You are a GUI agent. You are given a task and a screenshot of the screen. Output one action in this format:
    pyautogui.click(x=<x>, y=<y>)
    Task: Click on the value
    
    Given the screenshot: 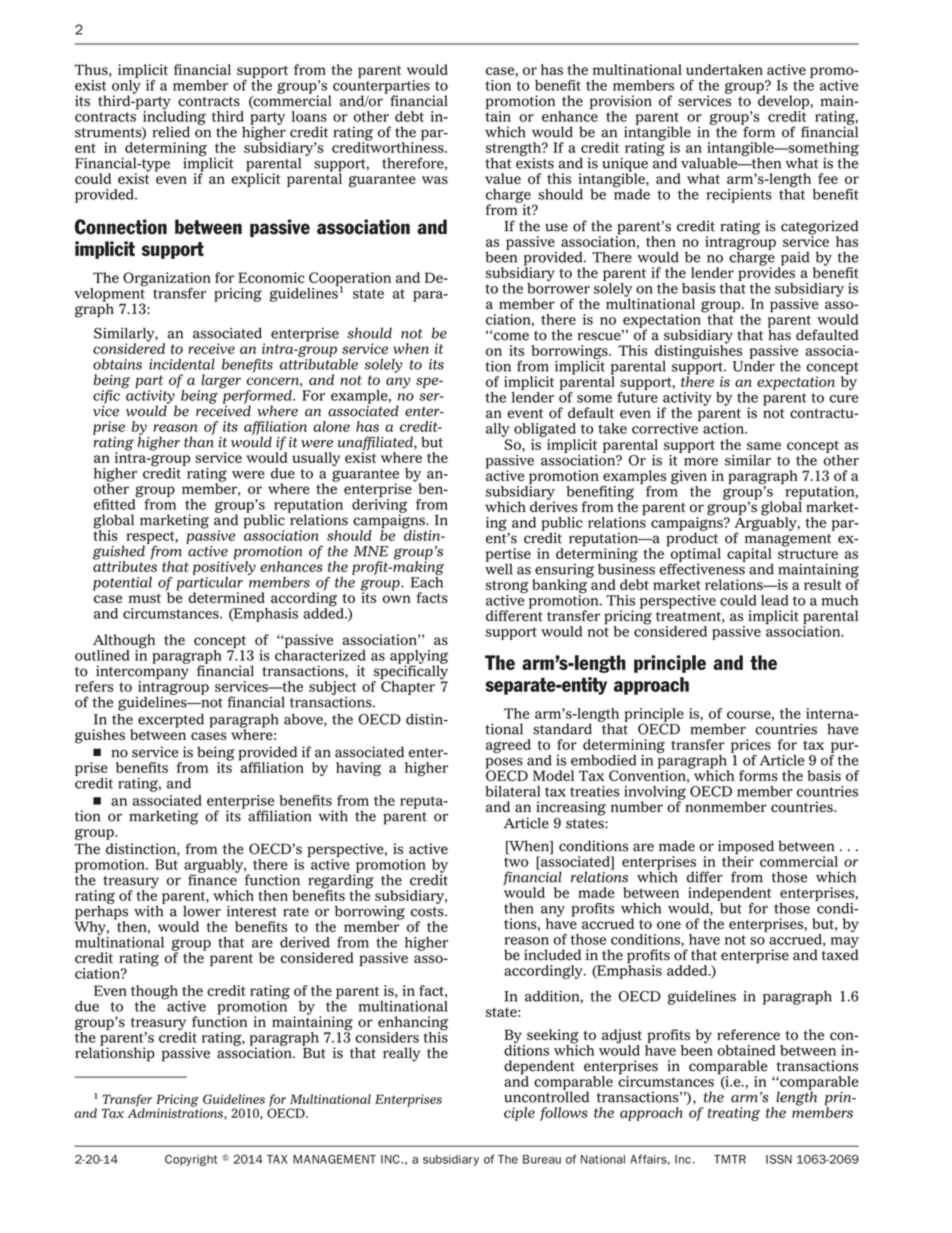 What is the action you would take?
    pyautogui.click(x=503, y=178)
